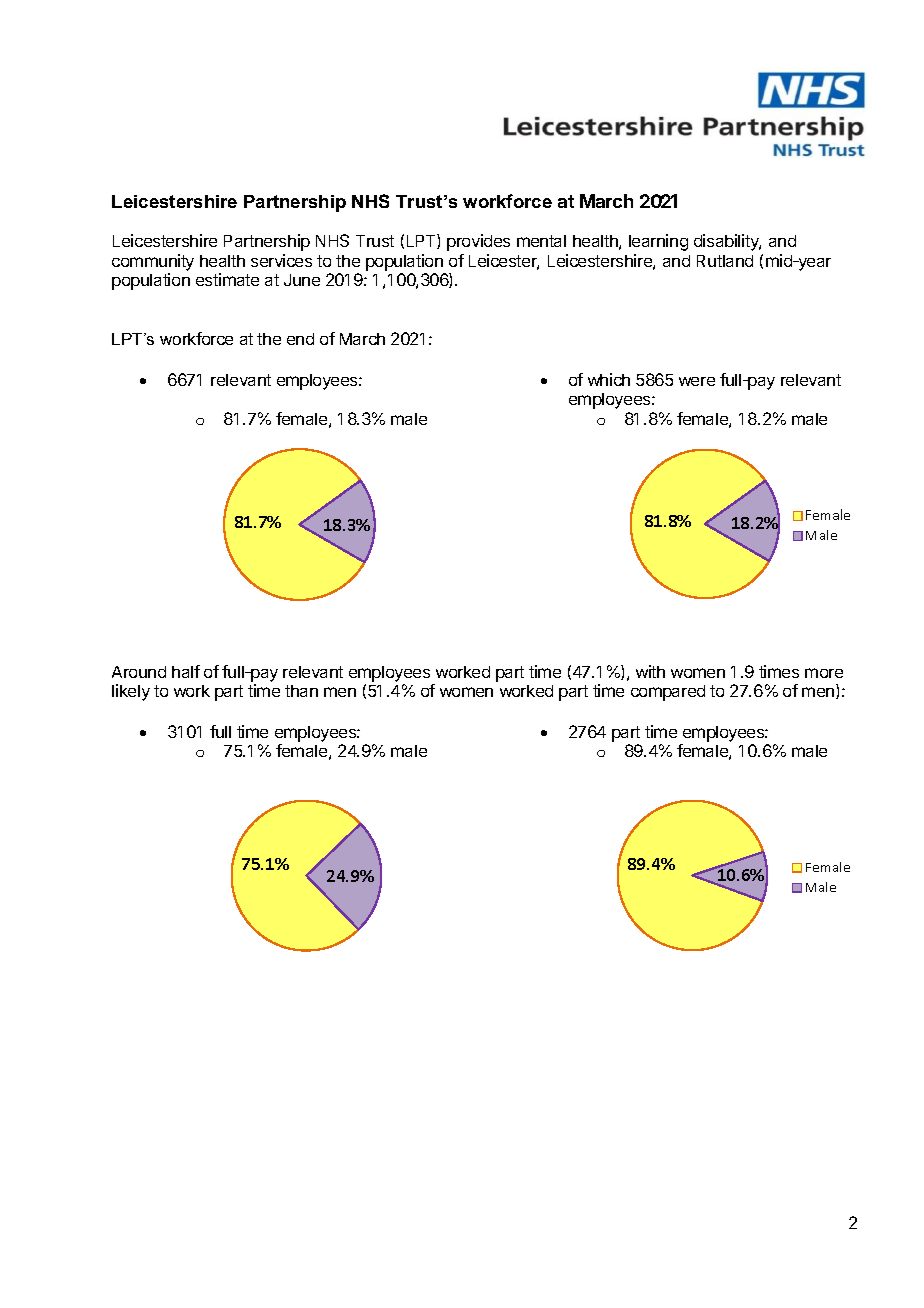  What do you see at coordinates (301, 691) in the screenshot?
I see `than` at bounding box center [301, 691].
